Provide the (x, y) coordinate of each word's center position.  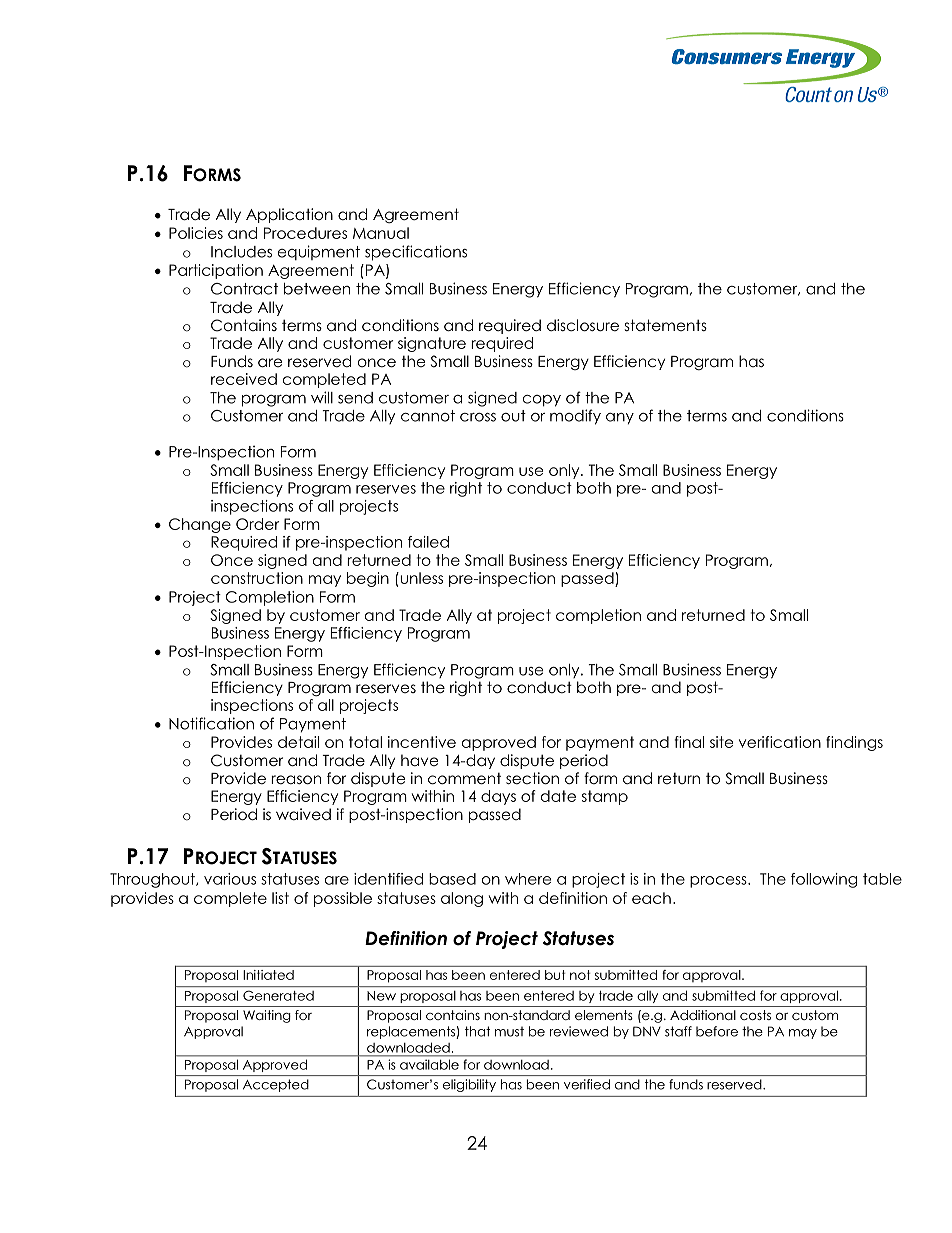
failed (428, 542)
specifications (416, 253)
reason (296, 780)
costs (755, 1015)
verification (780, 742)
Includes (241, 252)
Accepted (275, 1085)
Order (257, 524)
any (620, 419)
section (532, 778)
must (509, 1032)
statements (666, 325)
